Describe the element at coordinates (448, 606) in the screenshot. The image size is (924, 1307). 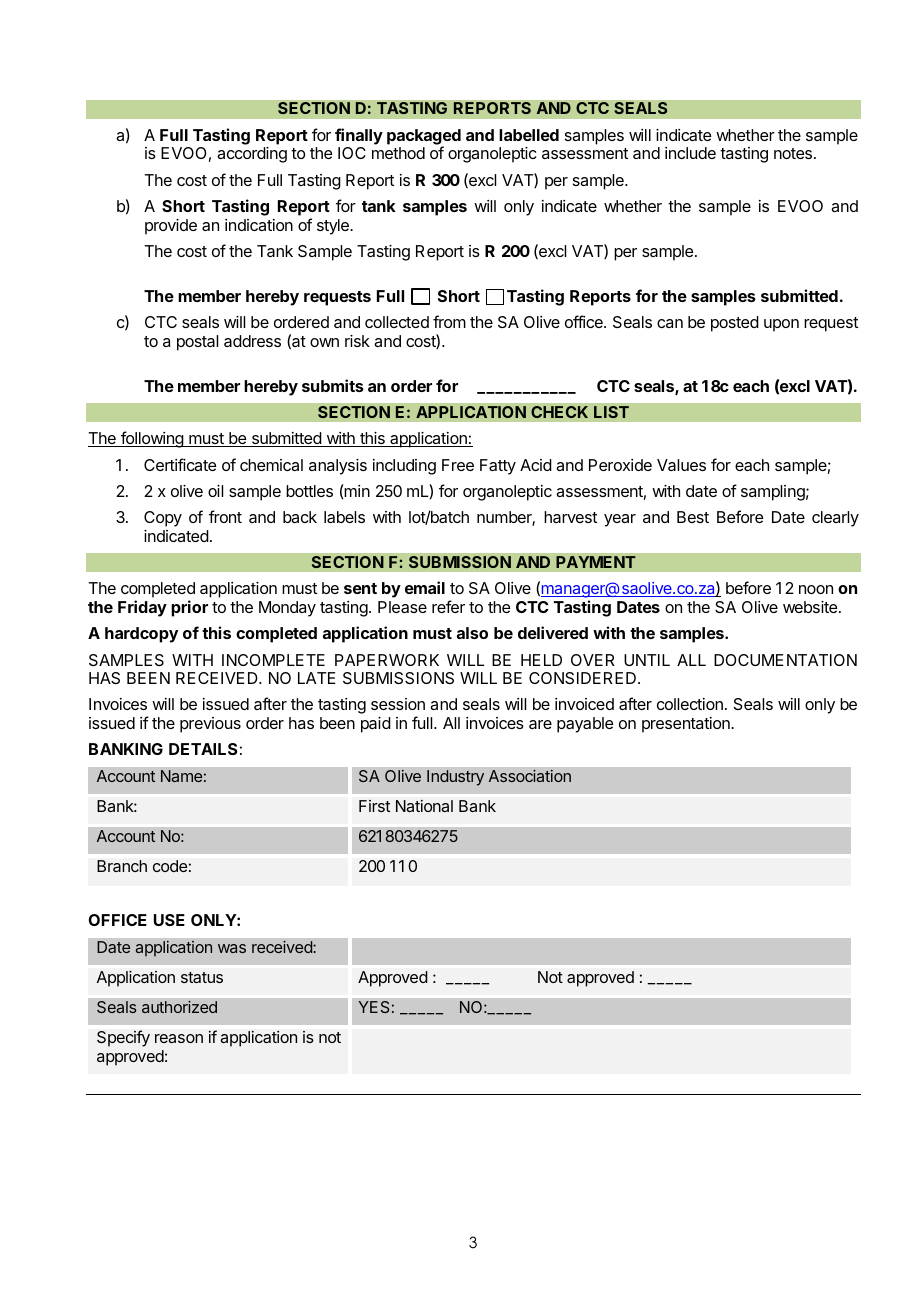
I see `refer` at that location.
